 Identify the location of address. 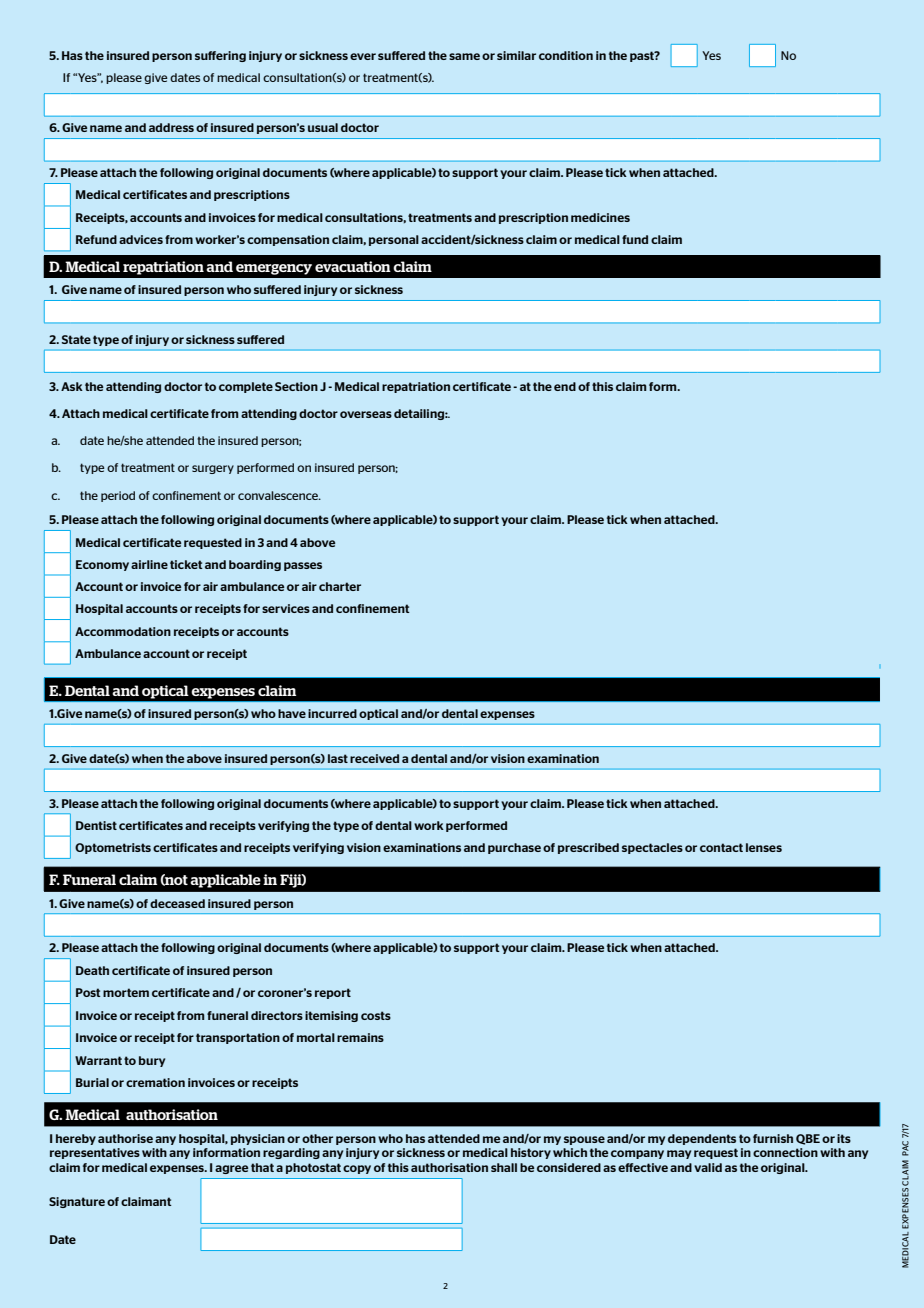
(171, 127).
